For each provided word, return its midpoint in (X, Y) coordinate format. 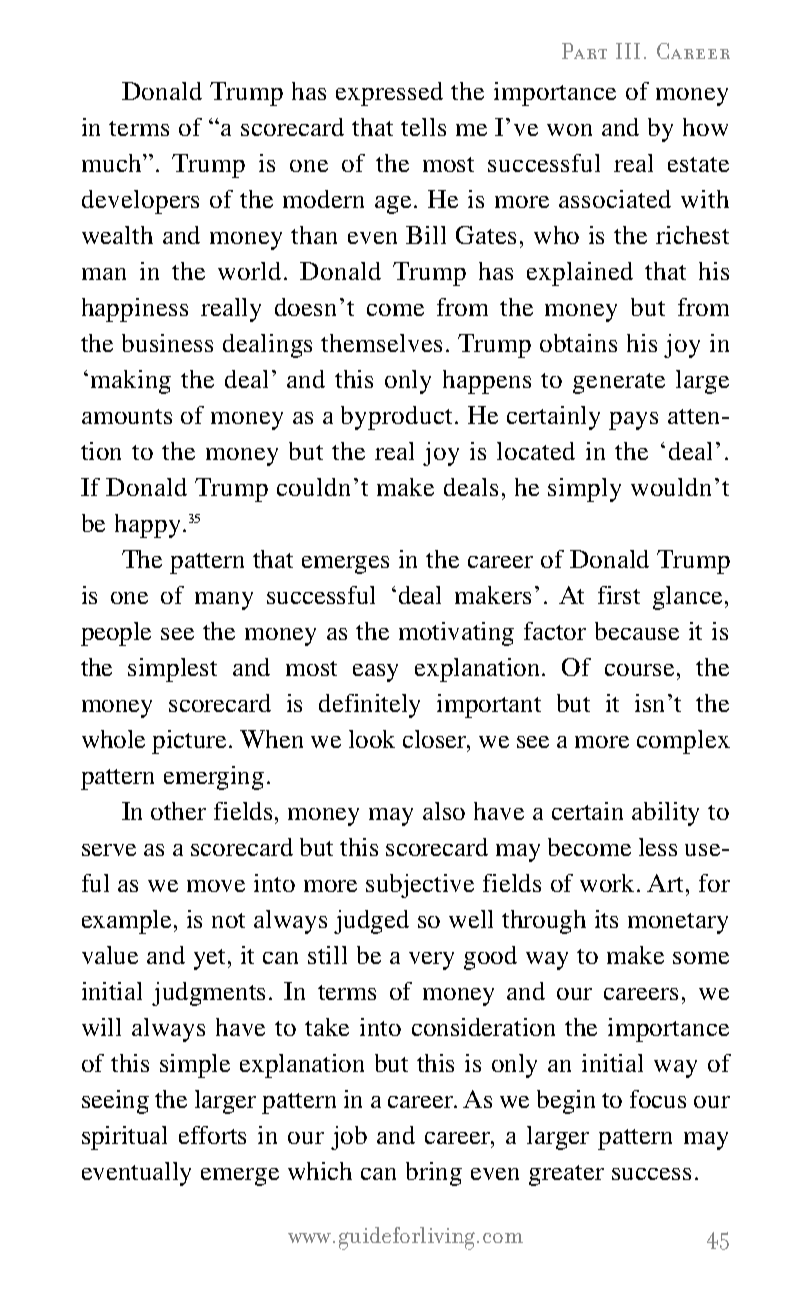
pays (633, 421)
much (113, 163)
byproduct (398, 418)
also (444, 811)
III (628, 51)
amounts (127, 416)
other (178, 811)
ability (665, 814)
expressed (389, 94)
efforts (212, 1135)
